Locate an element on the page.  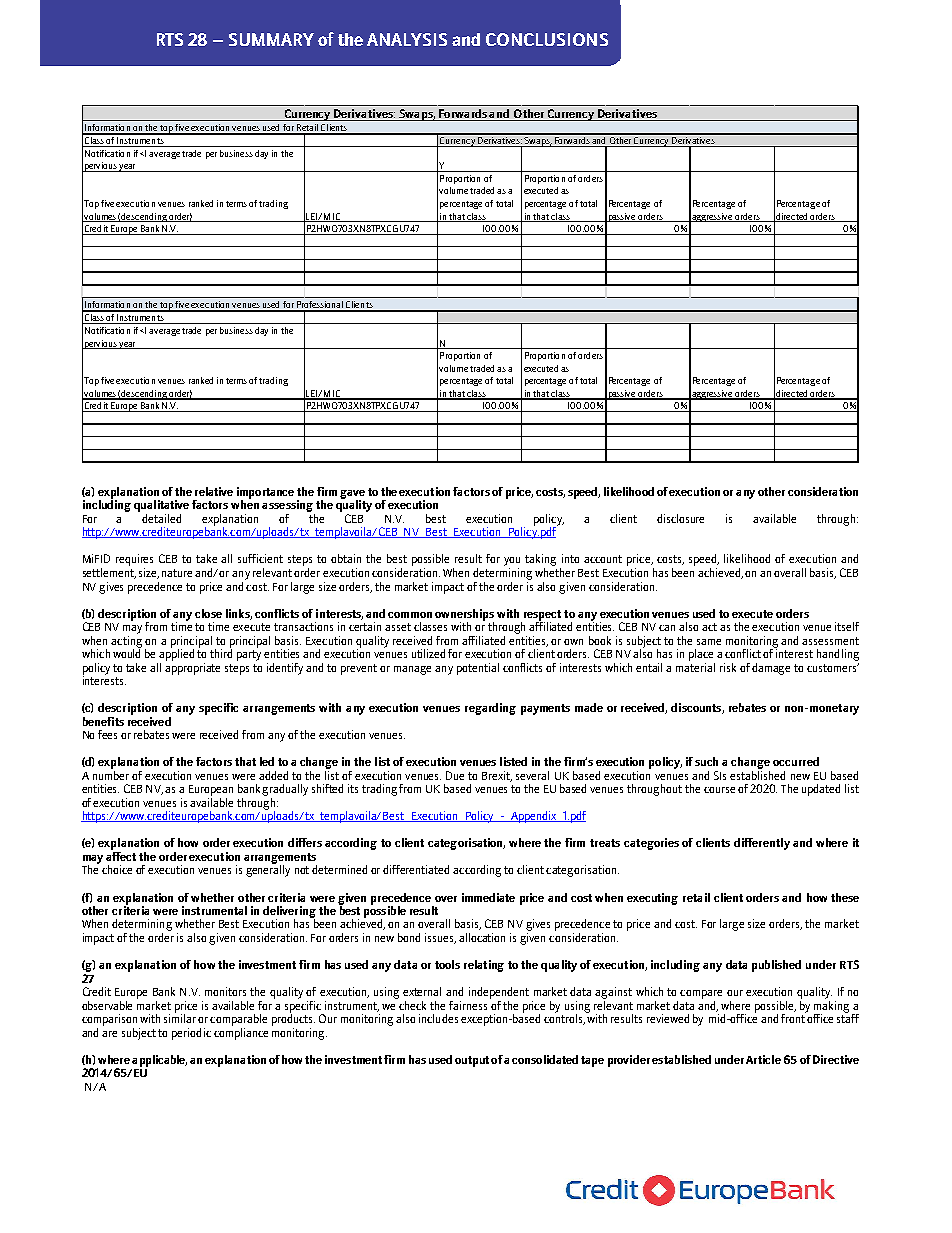
CONCLUSIONS is located at coordinates (547, 39).
